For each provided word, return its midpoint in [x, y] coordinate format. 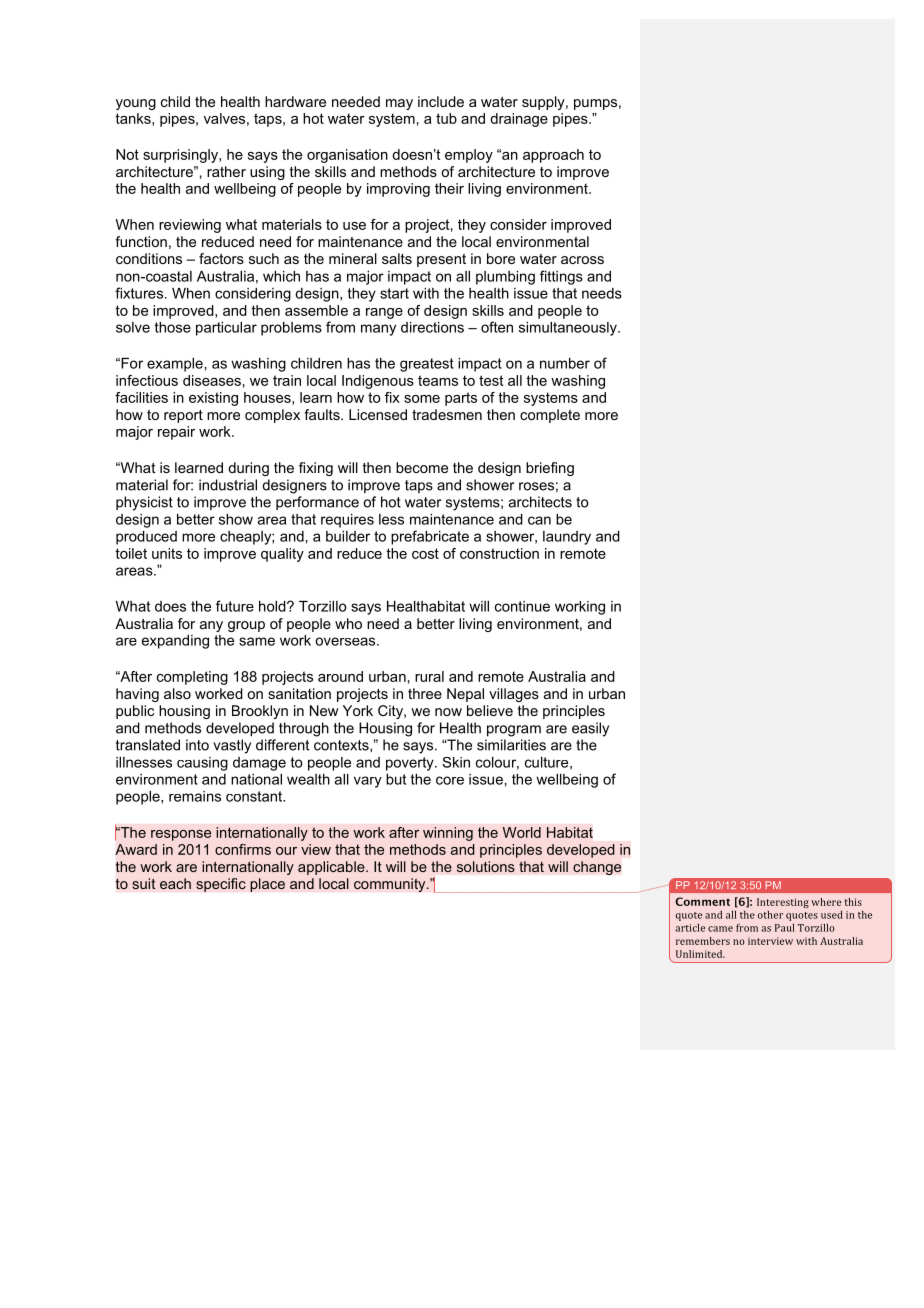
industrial [228, 485]
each [175, 883]
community [391, 885]
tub [446, 118]
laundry [567, 538]
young [136, 104]
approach [553, 156]
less [391, 519]
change [597, 868]
